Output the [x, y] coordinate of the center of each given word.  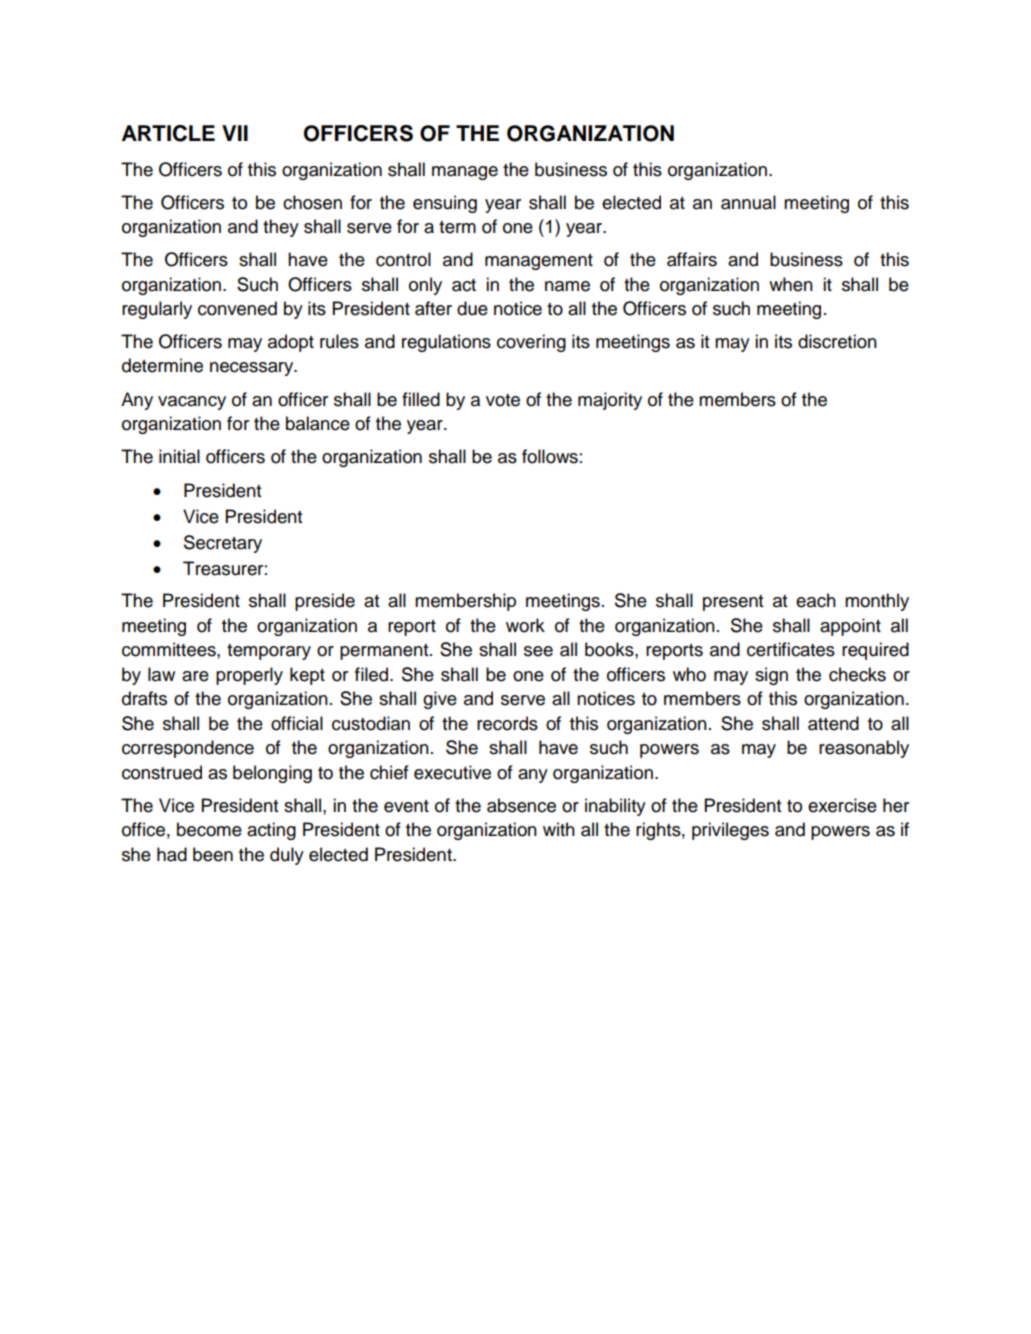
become [209, 829]
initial [179, 456]
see [538, 651]
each [816, 600]
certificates [791, 649]
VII [235, 133]
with [559, 829]
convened [237, 308]
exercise [842, 805]
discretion [837, 341]
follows [550, 456]
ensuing [445, 204]
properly [249, 676]
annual [748, 202]
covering [531, 343]
